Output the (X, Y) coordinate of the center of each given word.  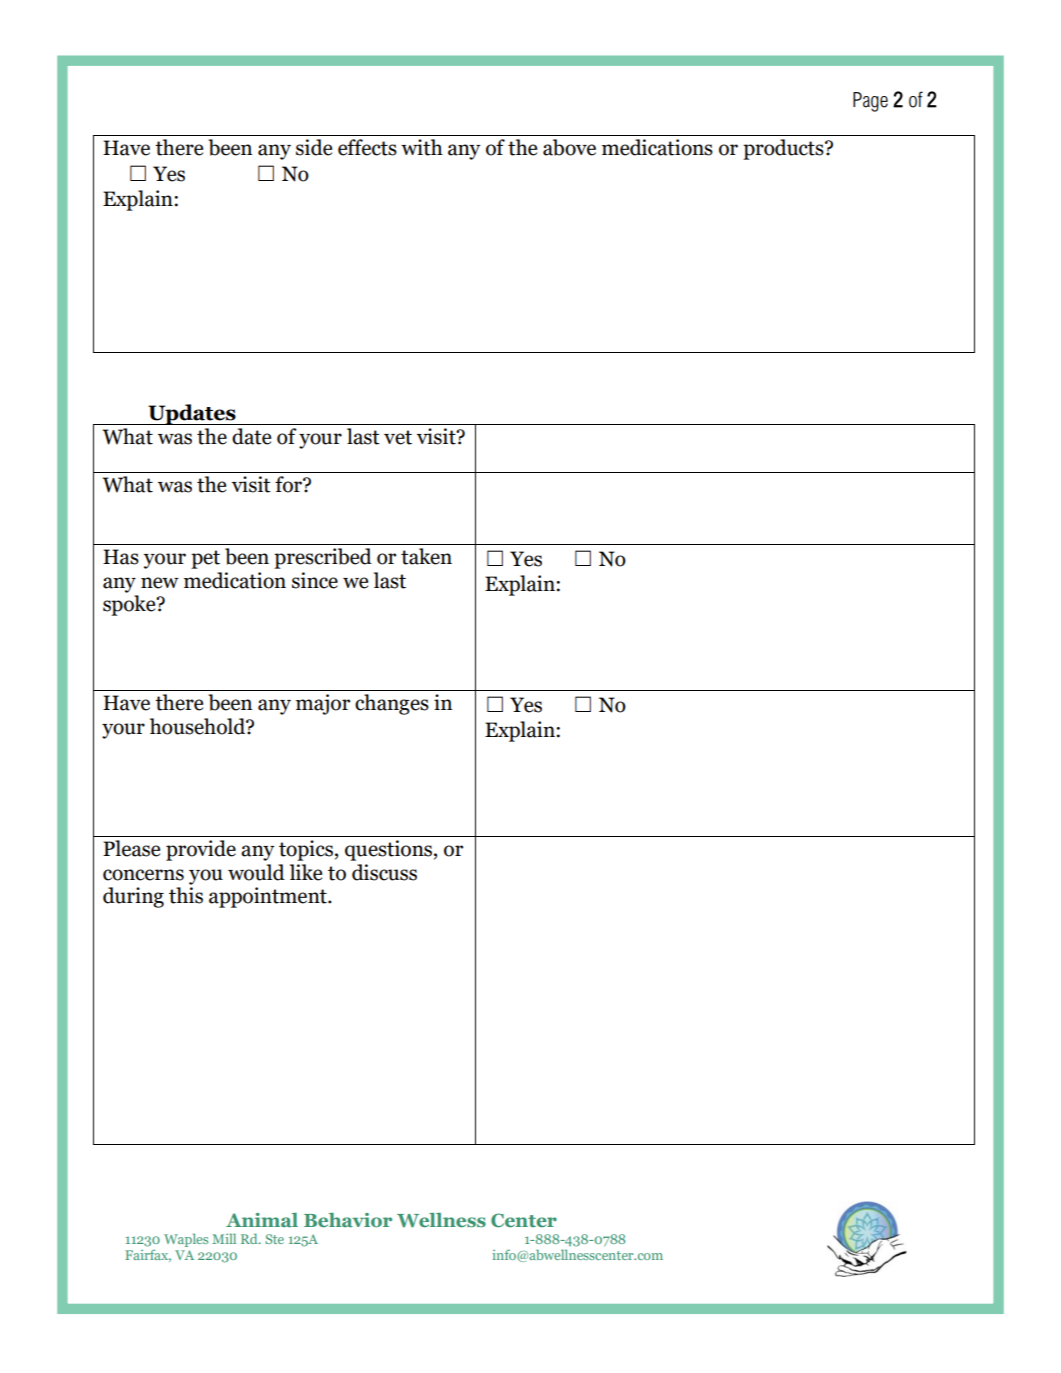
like (306, 872)
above (569, 147)
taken (426, 556)
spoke (130, 605)
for (289, 484)
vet (398, 437)
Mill (224, 1238)
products (784, 149)
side (314, 147)
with (422, 147)
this (186, 895)
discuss (384, 872)
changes (392, 704)
